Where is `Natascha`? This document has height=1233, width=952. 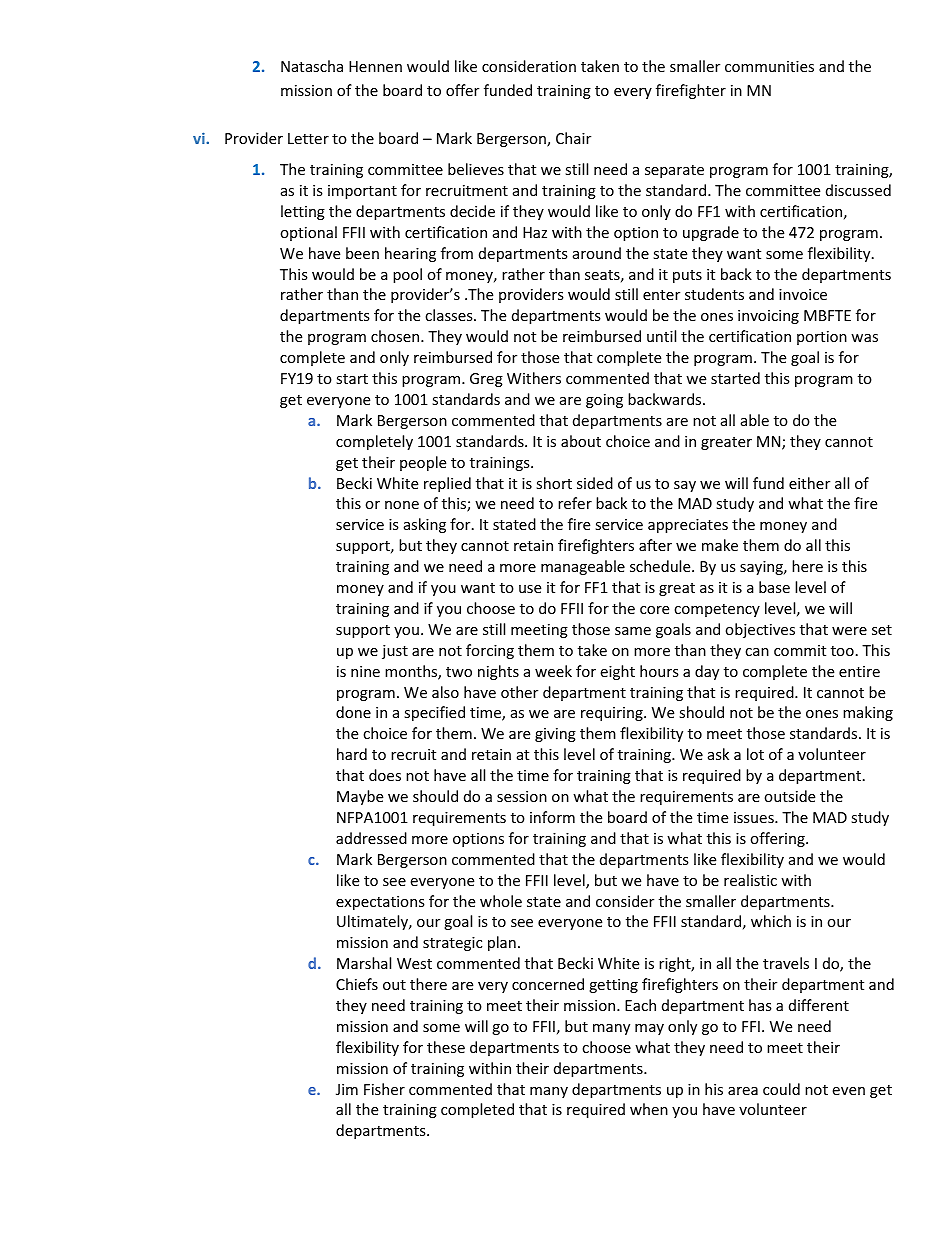 Natascha is located at coordinates (312, 66).
